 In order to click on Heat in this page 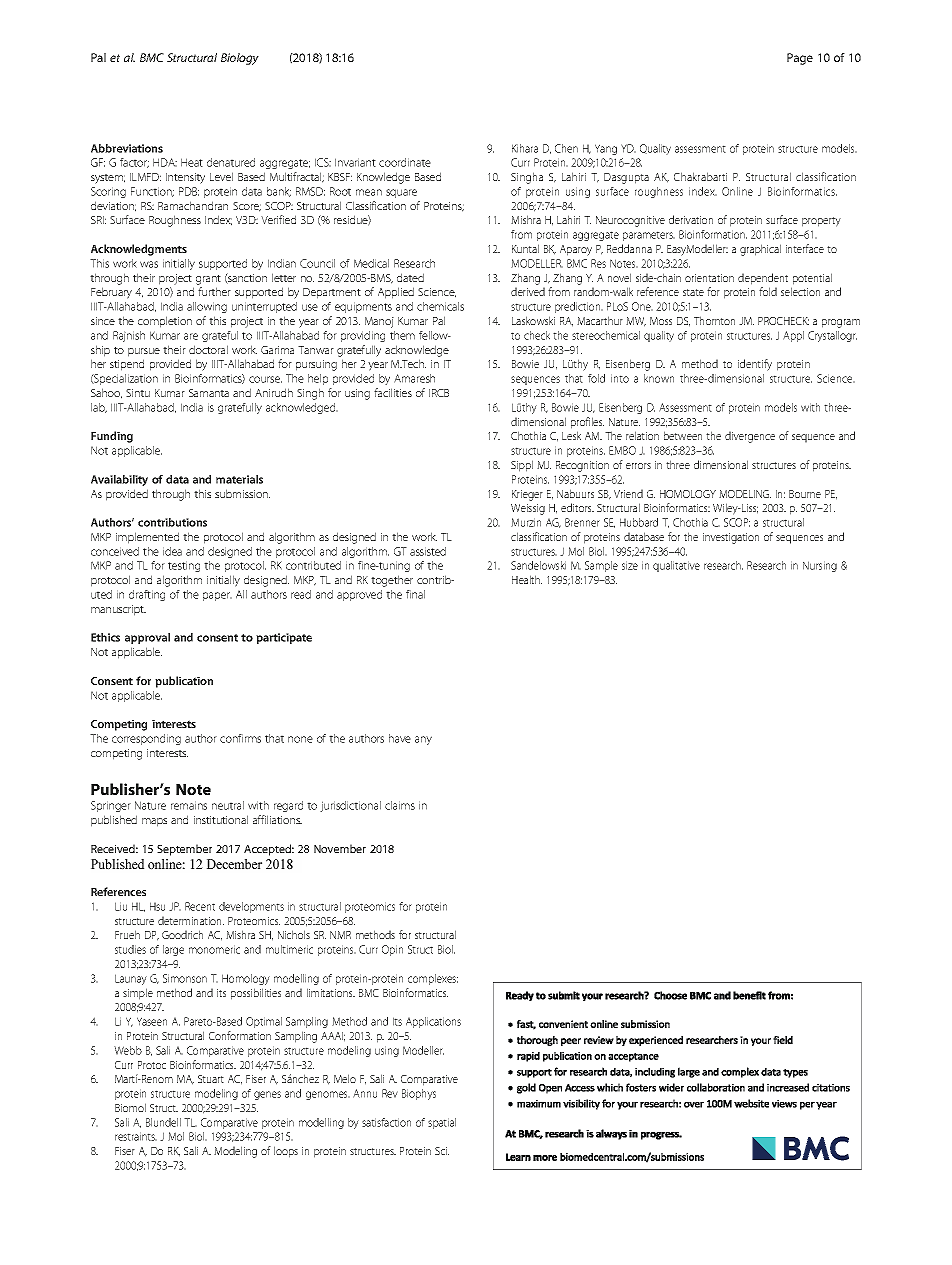, I will do `click(192, 162)`.
